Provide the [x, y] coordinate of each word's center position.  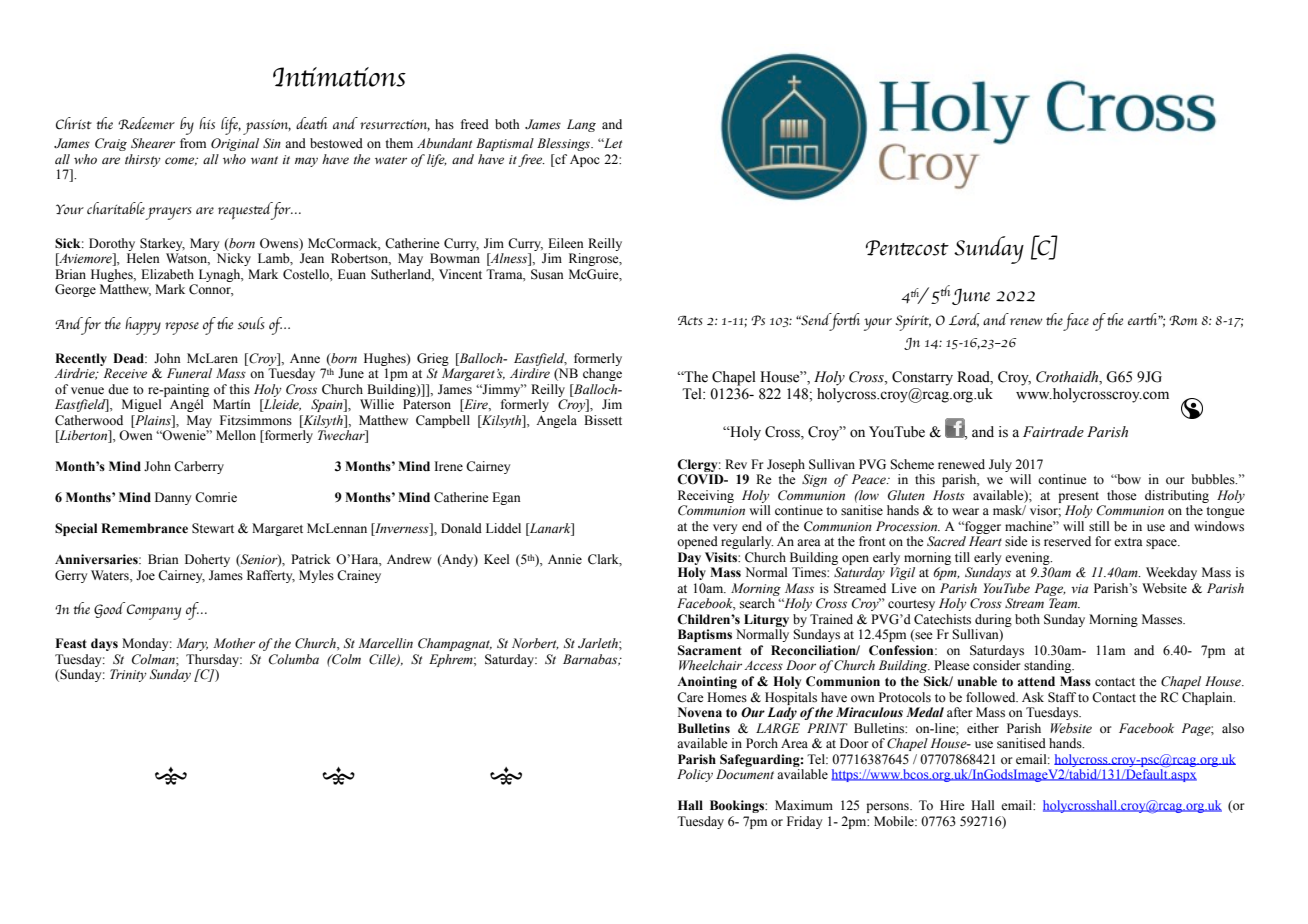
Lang [581, 125]
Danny [173, 498]
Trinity [128, 675]
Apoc [585, 160]
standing [1049, 666]
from [193, 143]
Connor [211, 290]
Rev [736, 464]
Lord [964, 320]
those [1122, 495]
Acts [690, 321]
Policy [695, 775]
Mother [234, 643]
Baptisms [705, 635]
